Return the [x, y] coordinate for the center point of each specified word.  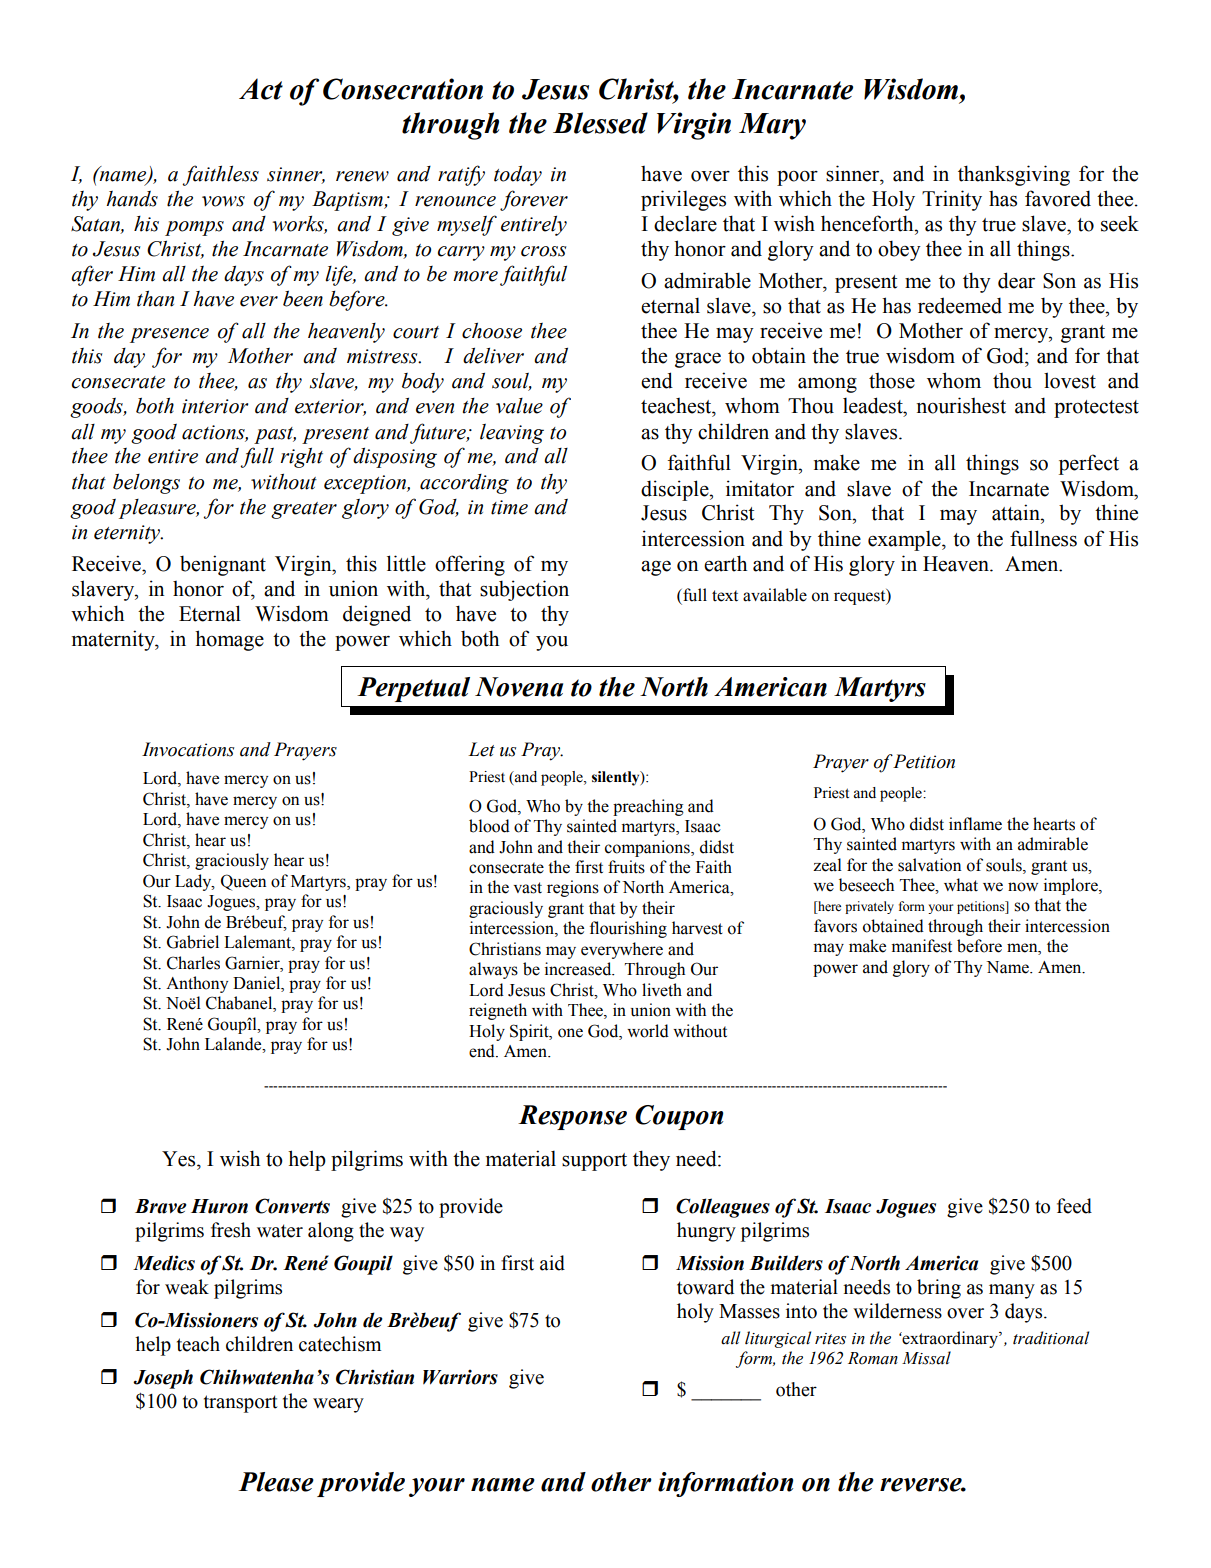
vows [223, 201]
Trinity [952, 200]
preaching [648, 807]
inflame [975, 824]
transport [241, 1404]
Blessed [600, 123]
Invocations [188, 749]
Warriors [460, 1377]
